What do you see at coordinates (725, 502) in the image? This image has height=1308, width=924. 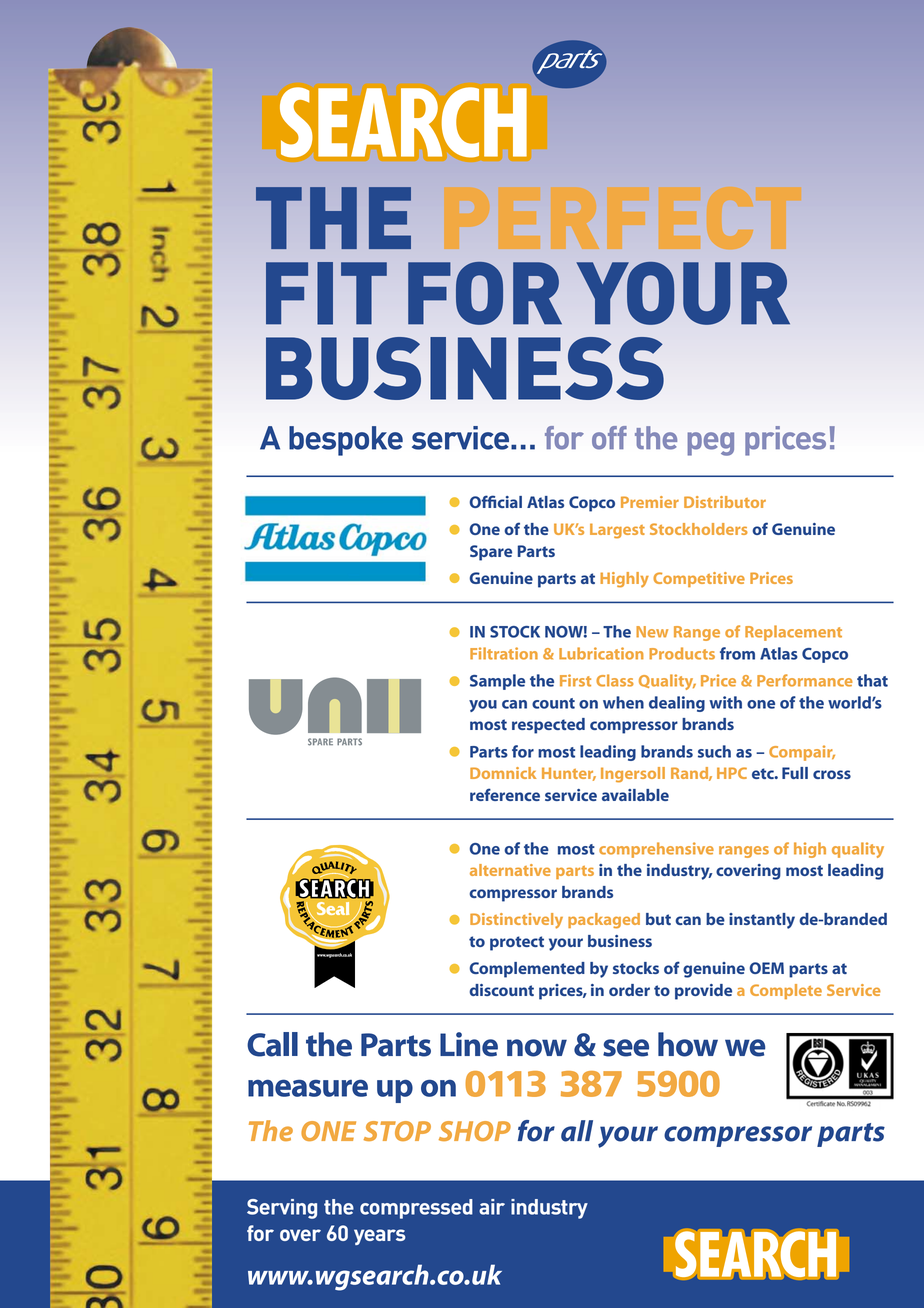 I see `Distributor` at bounding box center [725, 502].
